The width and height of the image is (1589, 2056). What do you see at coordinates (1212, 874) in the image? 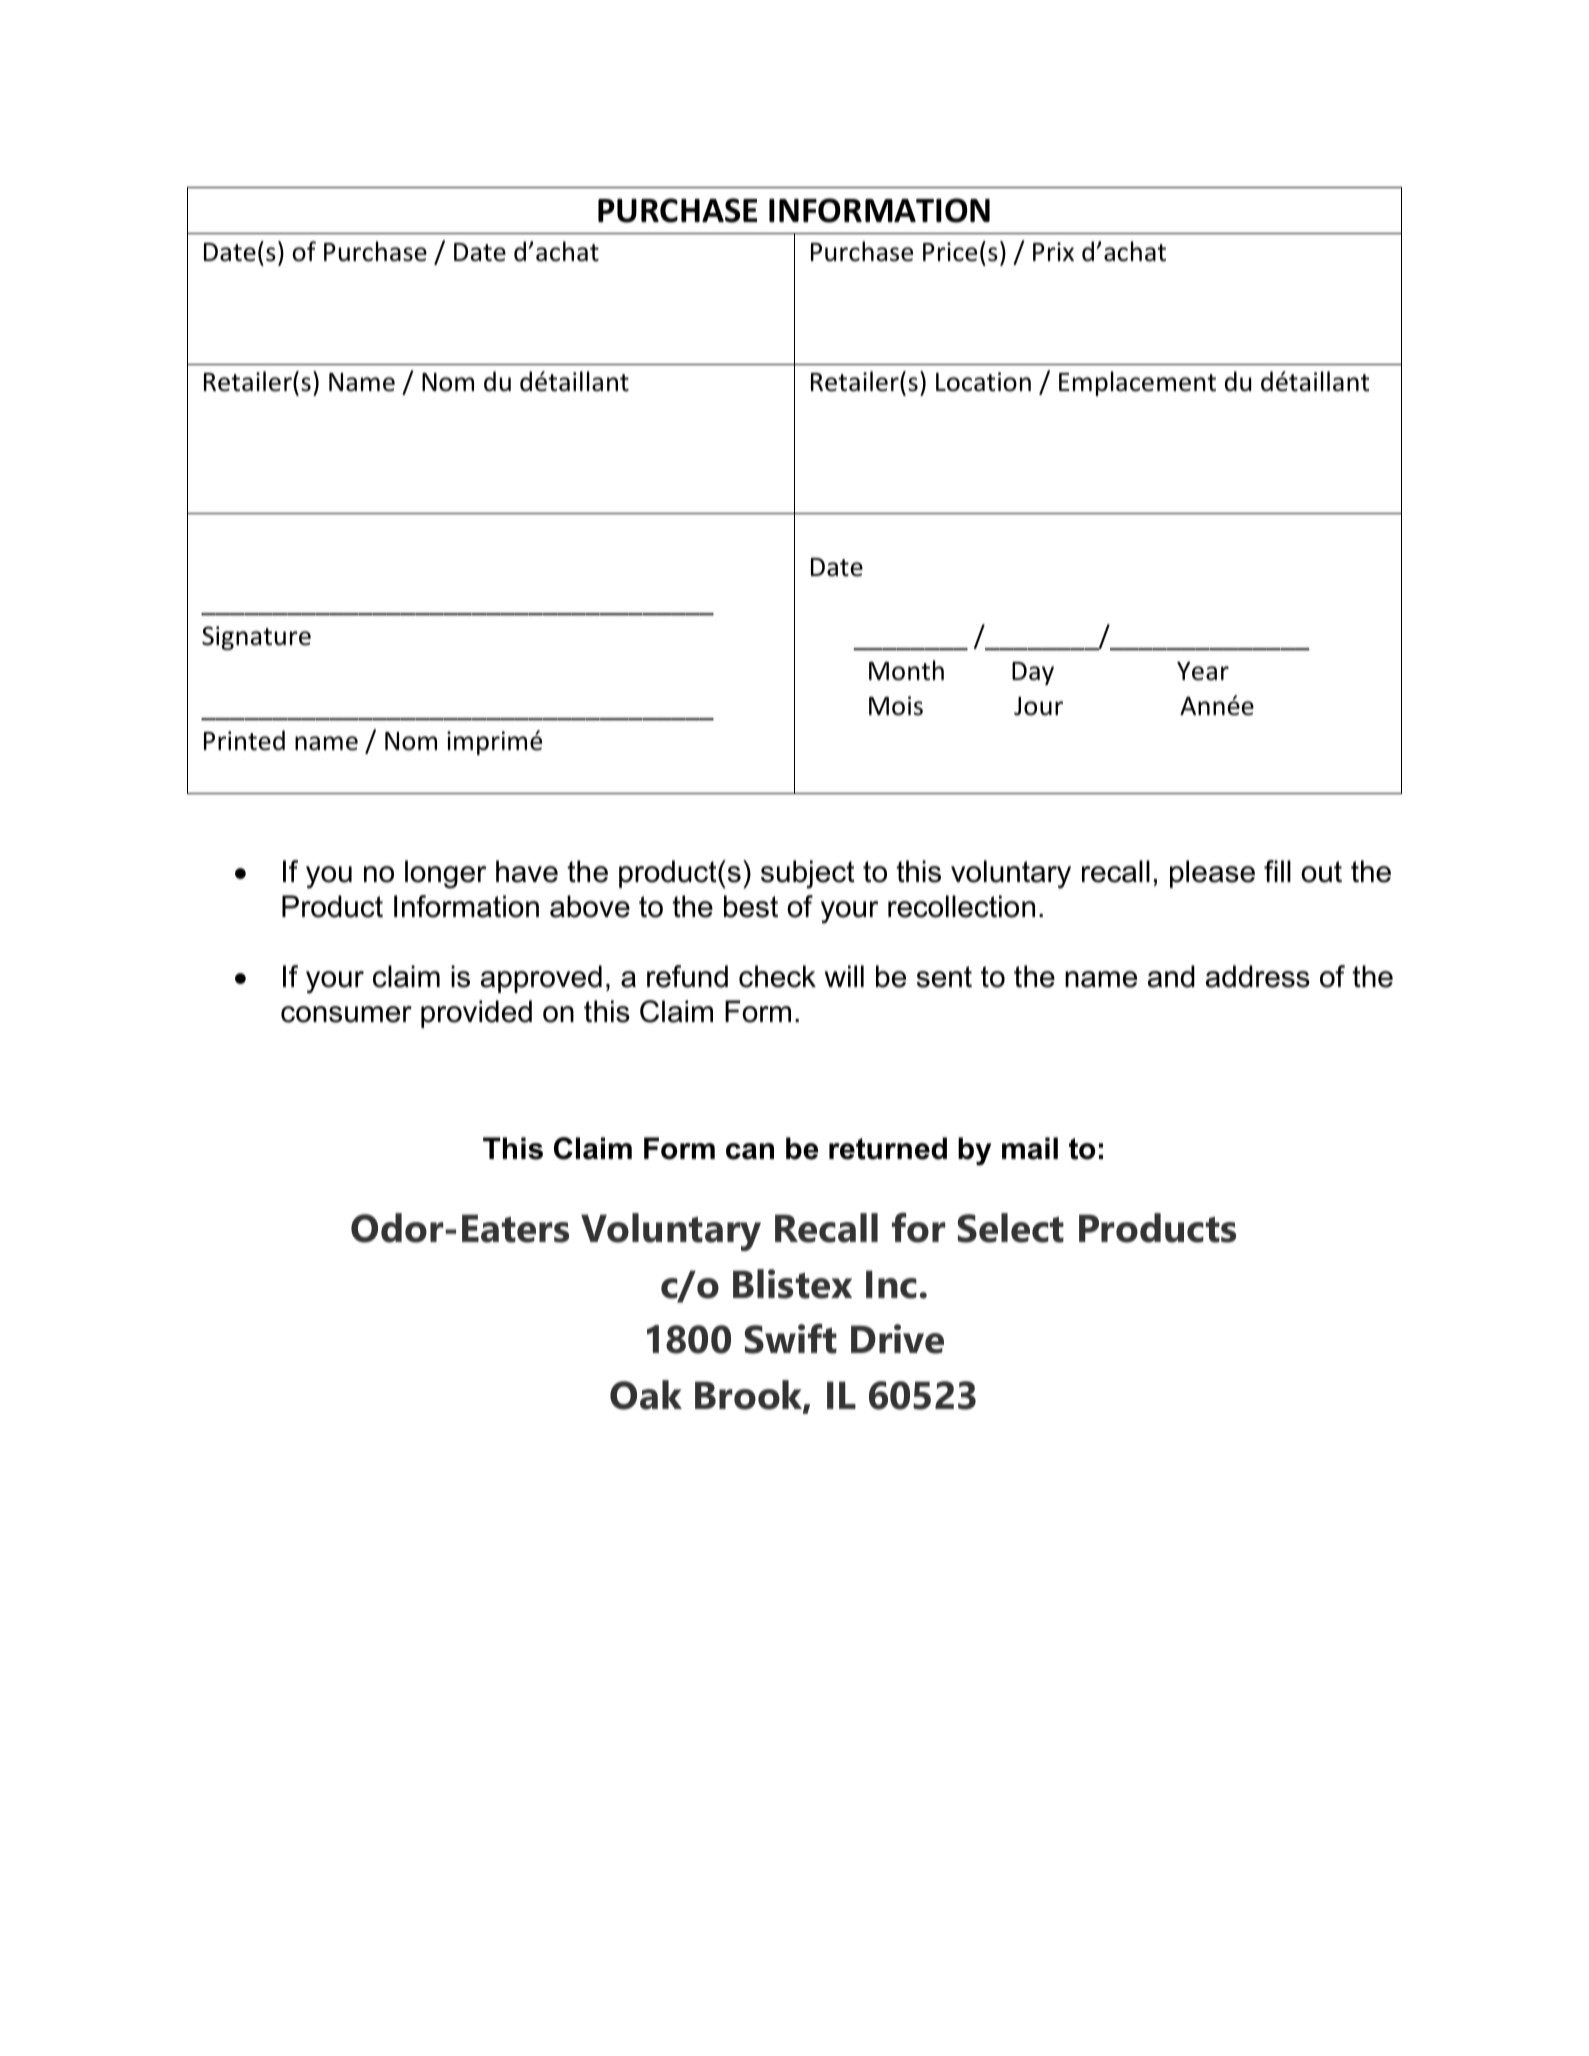
I see `please` at bounding box center [1212, 874].
